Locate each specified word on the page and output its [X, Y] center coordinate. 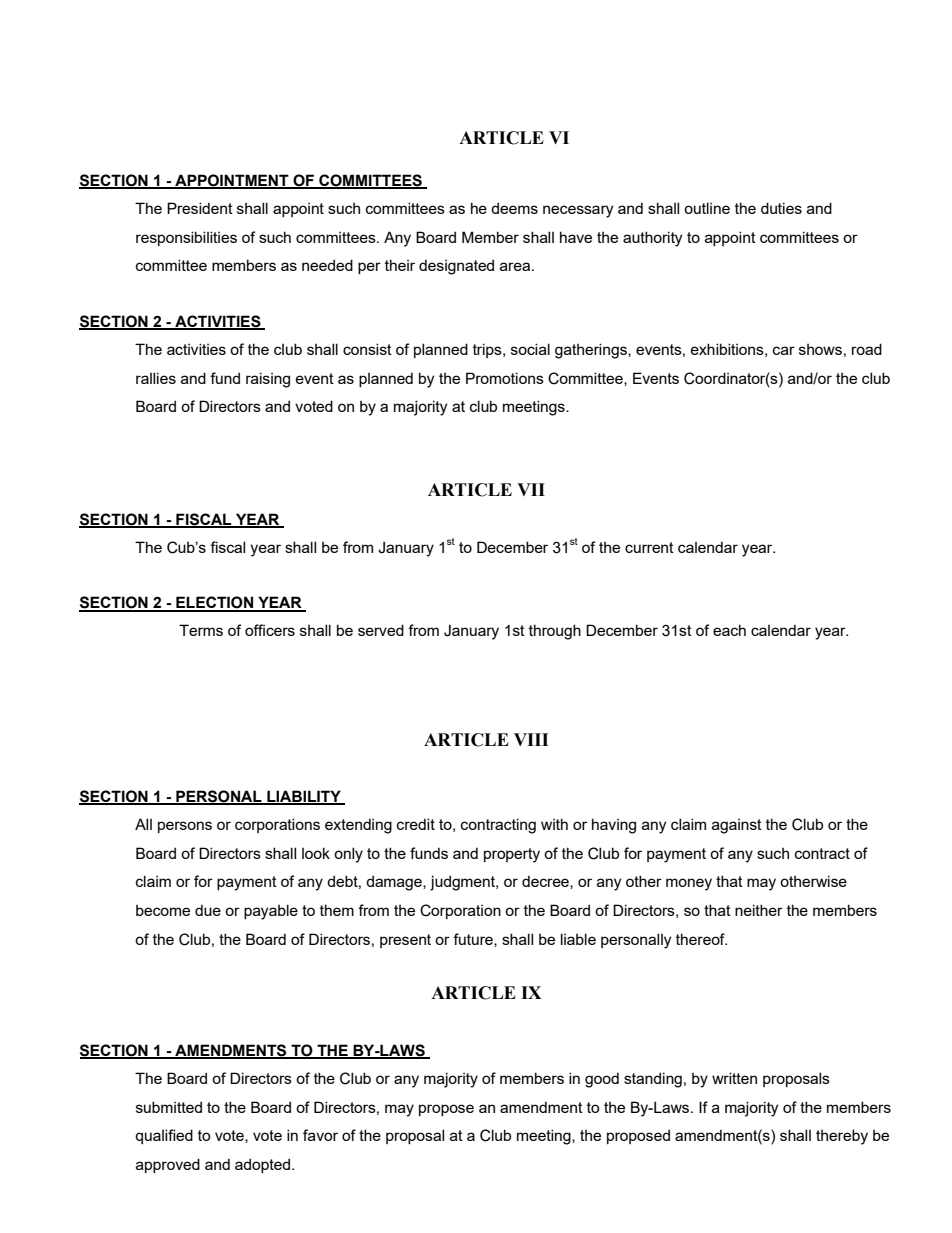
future [474, 940]
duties [781, 208]
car [784, 350]
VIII [531, 739]
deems [514, 208]
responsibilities [186, 238]
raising [268, 380]
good [602, 1080]
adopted [264, 1165]
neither [759, 910]
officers [270, 630]
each [729, 630]
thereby [842, 1137]
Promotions [505, 378]
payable [271, 912]
